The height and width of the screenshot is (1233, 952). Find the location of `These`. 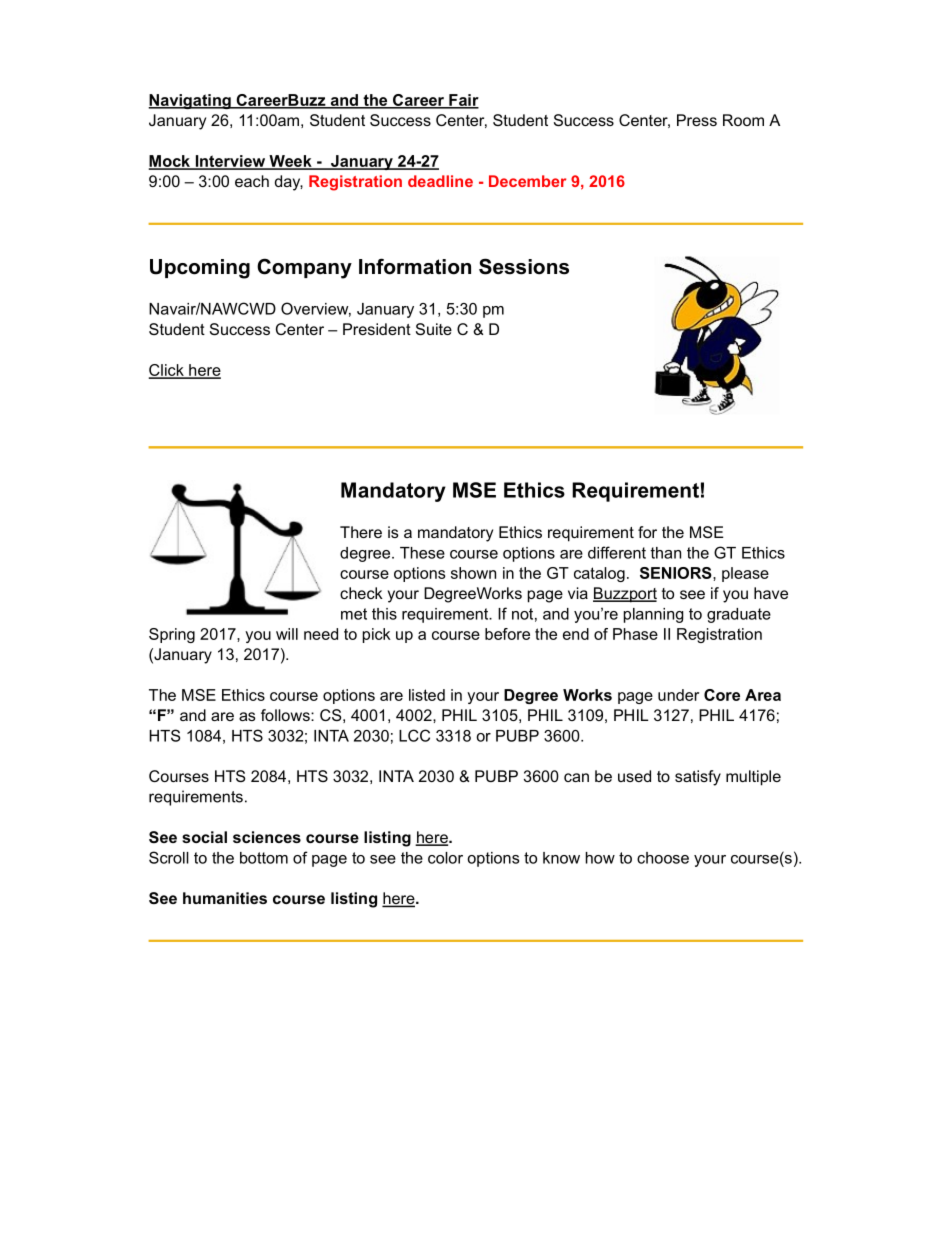

These is located at coordinates (422, 553).
